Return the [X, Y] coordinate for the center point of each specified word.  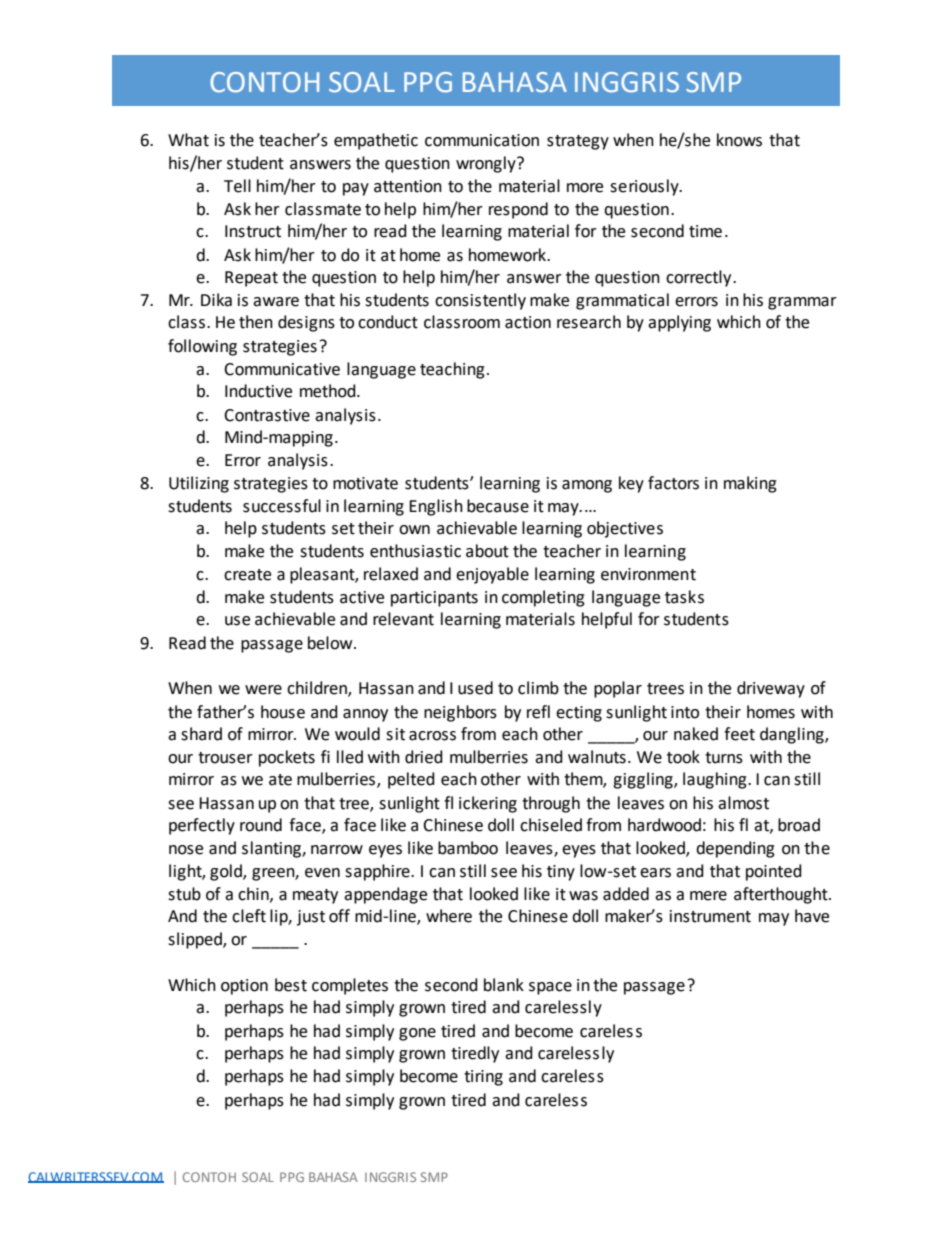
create [247, 575]
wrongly [487, 164]
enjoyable [492, 575]
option [244, 987]
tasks [684, 597]
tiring [483, 1078]
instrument [710, 916]
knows [739, 140]
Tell [237, 186]
